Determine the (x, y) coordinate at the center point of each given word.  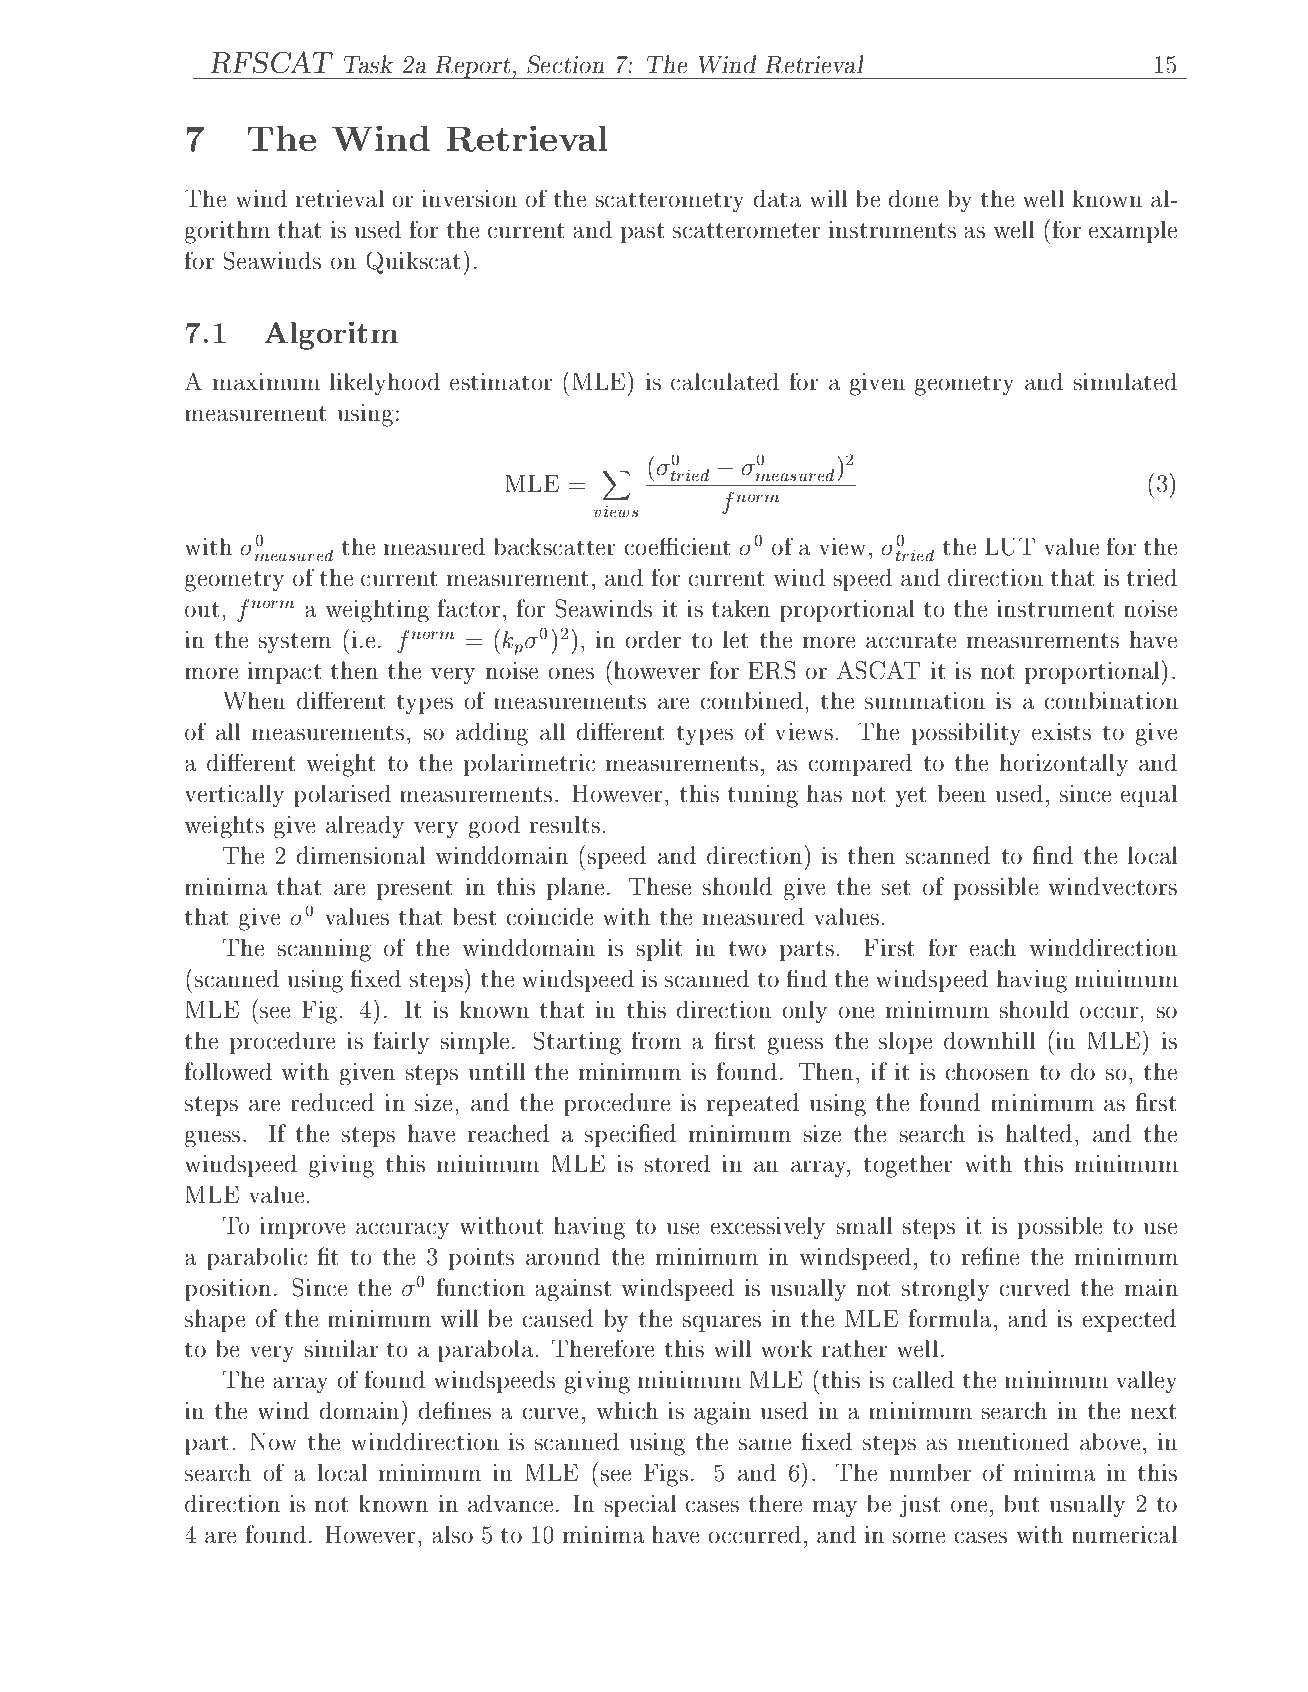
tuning (763, 796)
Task (368, 64)
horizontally (1064, 765)
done (913, 199)
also (453, 1534)
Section (565, 64)
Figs (666, 1475)
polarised (342, 796)
